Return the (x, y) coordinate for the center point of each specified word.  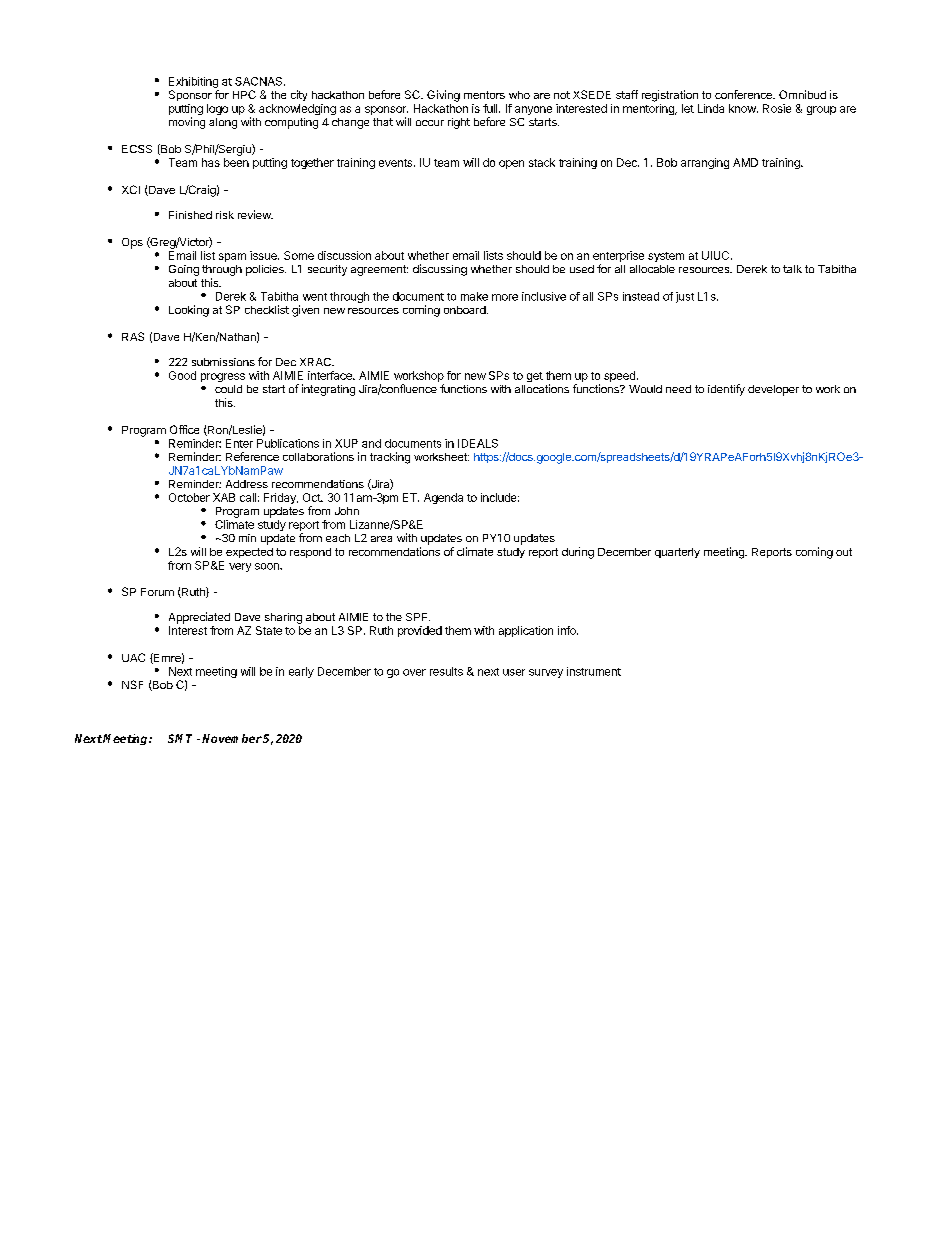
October (189, 497)
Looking (189, 311)
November (232, 738)
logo (217, 109)
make (474, 296)
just (685, 297)
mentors (484, 95)
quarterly (677, 553)
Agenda (443, 498)
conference (744, 94)
